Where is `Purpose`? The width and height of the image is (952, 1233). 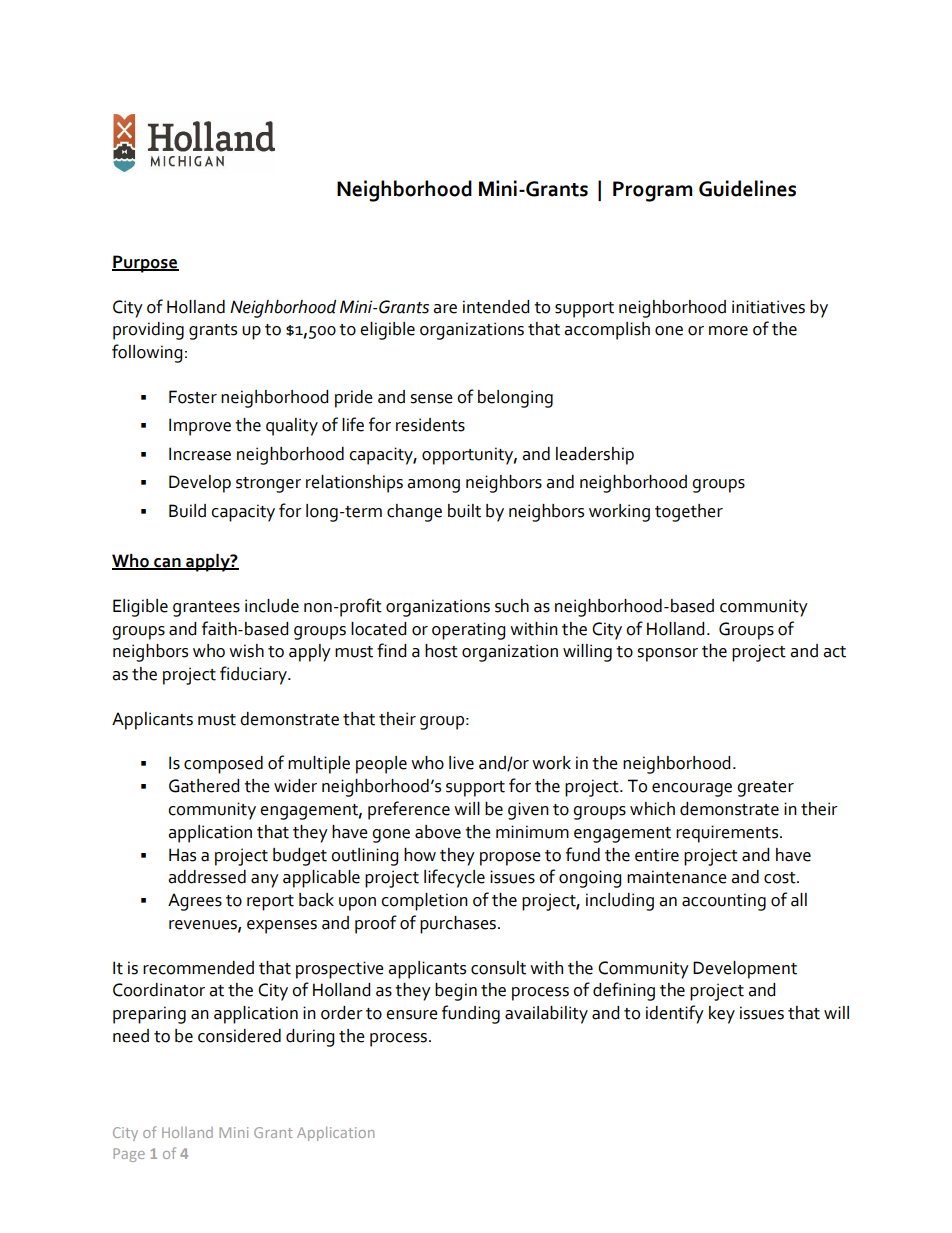
Purpose is located at coordinates (145, 264).
